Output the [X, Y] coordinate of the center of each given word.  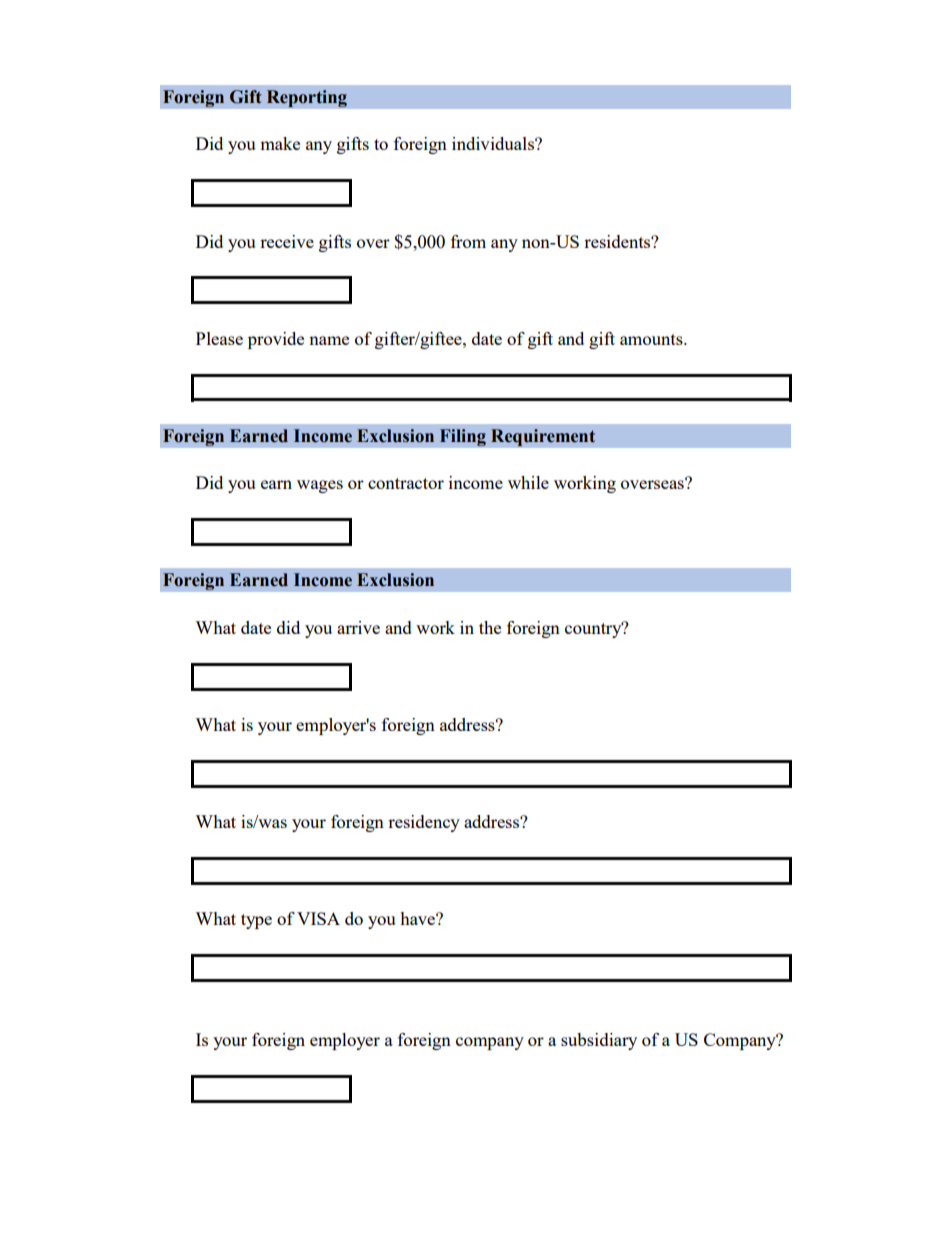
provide [276, 340]
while [528, 482]
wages [320, 486]
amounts [652, 339]
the [490, 627]
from [468, 241]
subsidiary [599, 1041]
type [256, 921]
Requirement [543, 438]
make [280, 143]
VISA [318, 918]
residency [424, 823]
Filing [462, 437]
